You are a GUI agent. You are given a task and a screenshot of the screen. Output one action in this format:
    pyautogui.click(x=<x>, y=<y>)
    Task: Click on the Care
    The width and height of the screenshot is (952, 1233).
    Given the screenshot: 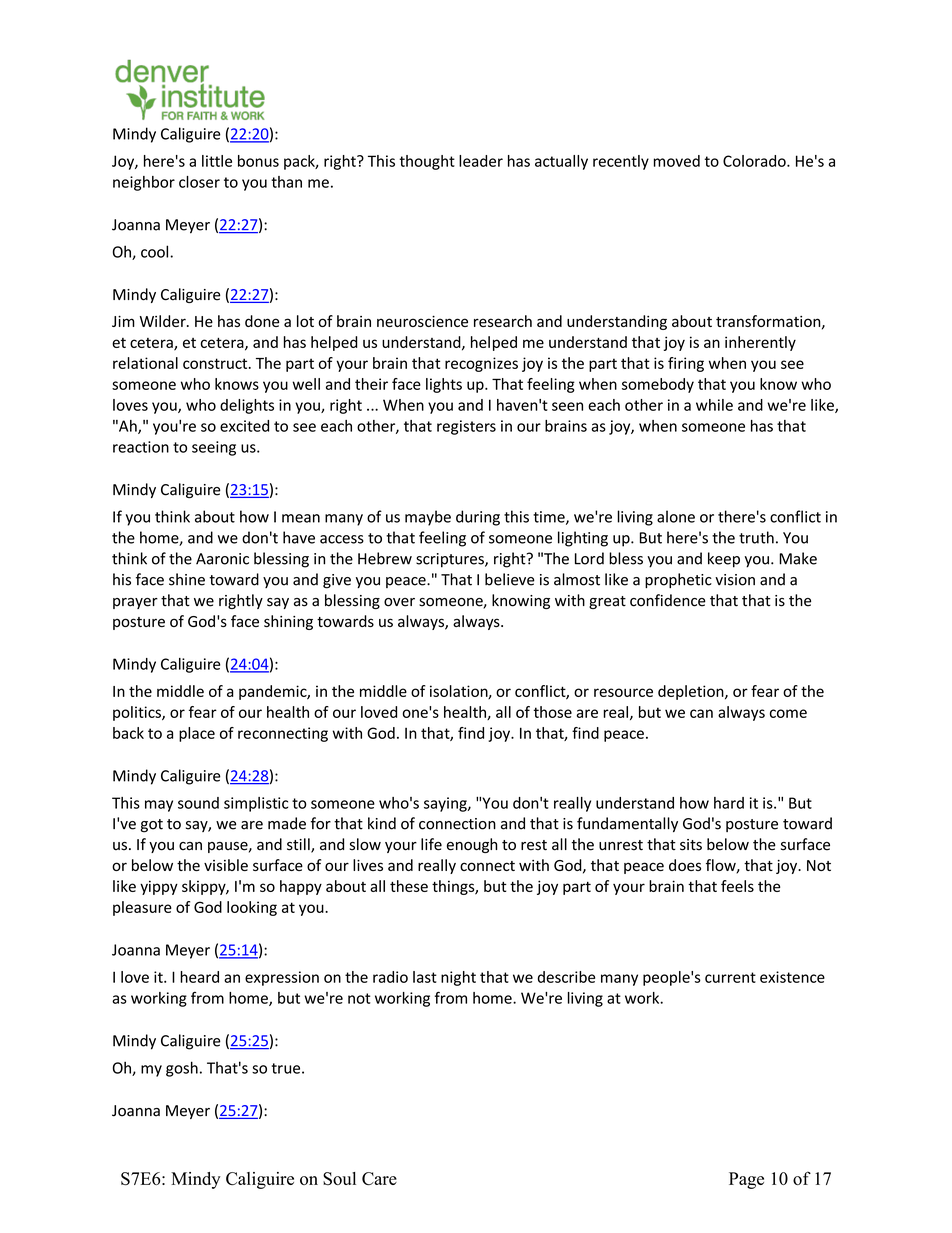 What is the action you would take?
    pyautogui.click(x=379, y=1178)
